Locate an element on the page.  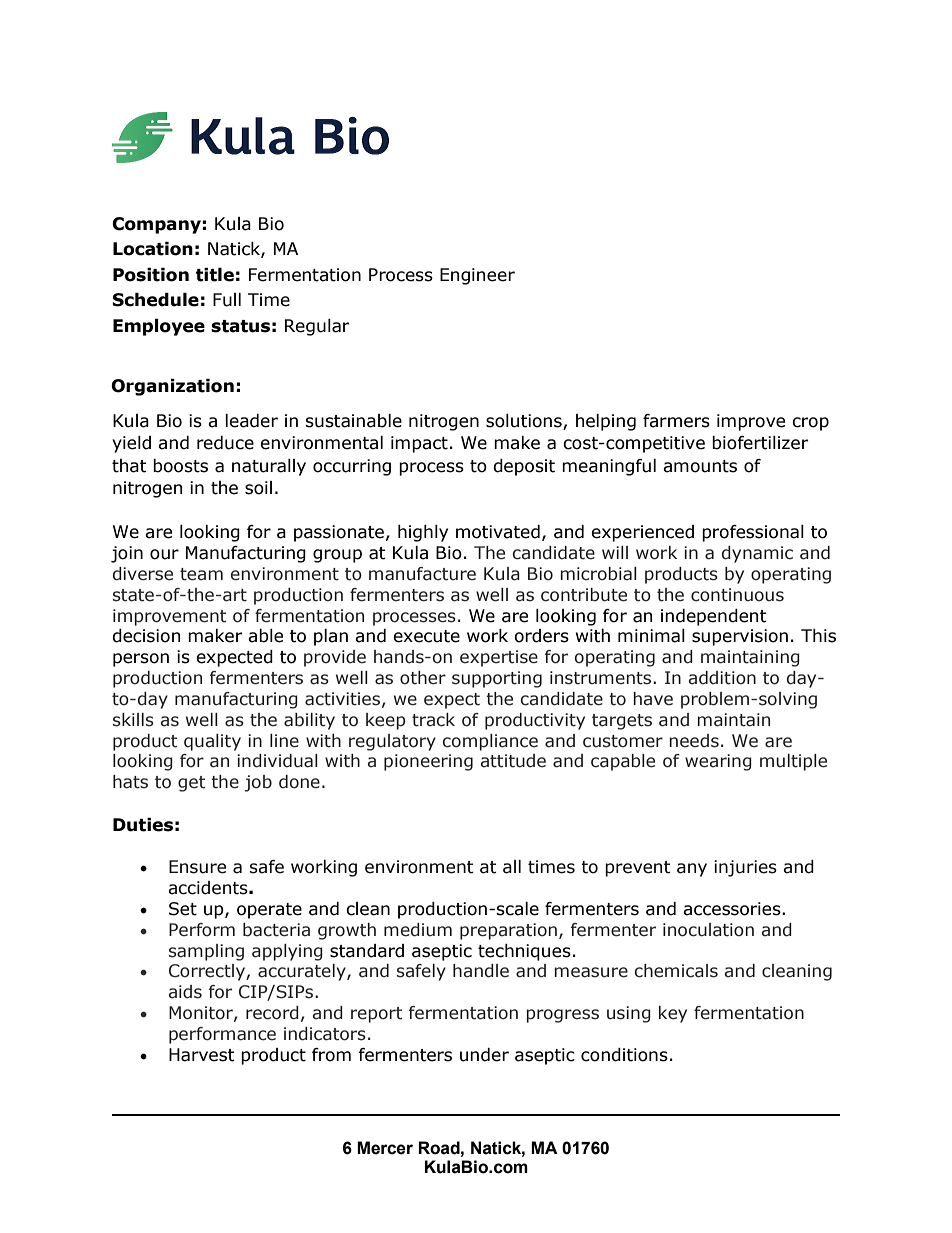
from is located at coordinates (331, 1055).
